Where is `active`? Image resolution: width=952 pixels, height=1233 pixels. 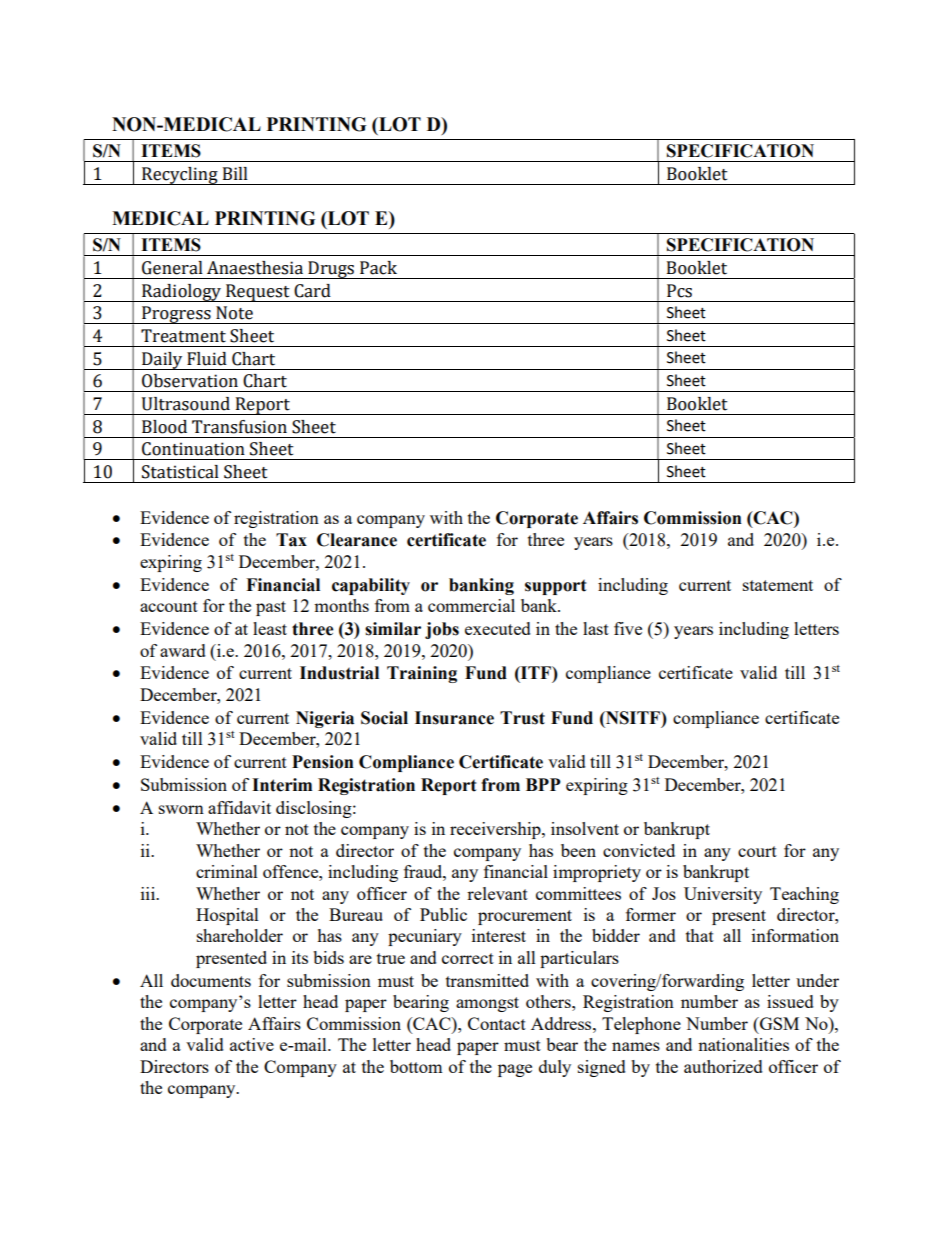
active is located at coordinates (252, 1044).
